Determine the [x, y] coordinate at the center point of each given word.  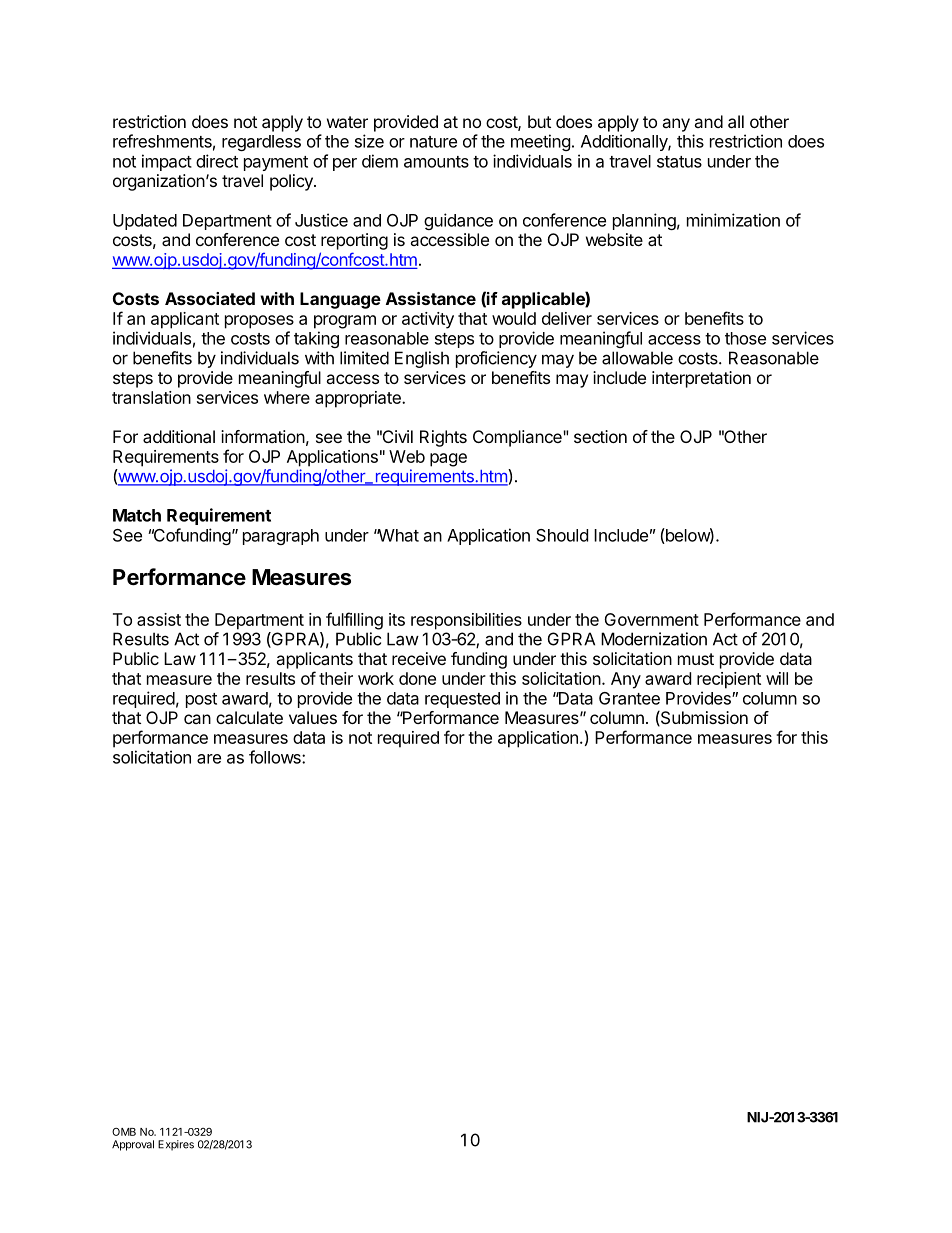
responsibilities [466, 621]
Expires [176, 1145]
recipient [729, 680]
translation [151, 397]
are [209, 759]
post [201, 700]
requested [462, 700]
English [422, 359]
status [679, 162]
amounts [436, 162]
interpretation [701, 379]
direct [217, 161]
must [696, 659]
